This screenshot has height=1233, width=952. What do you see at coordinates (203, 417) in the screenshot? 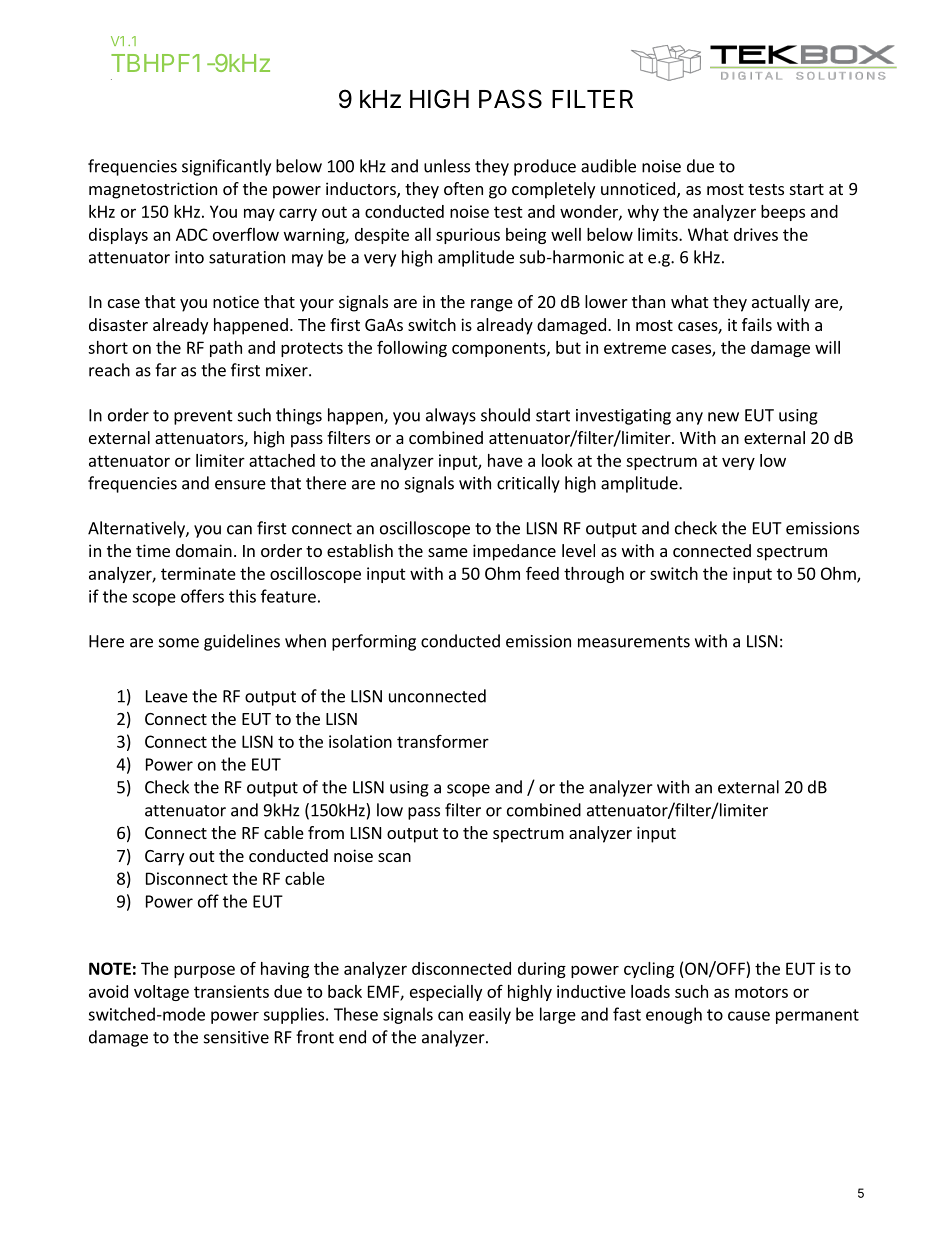
I see `prevent` at bounding box center [203, 417].
